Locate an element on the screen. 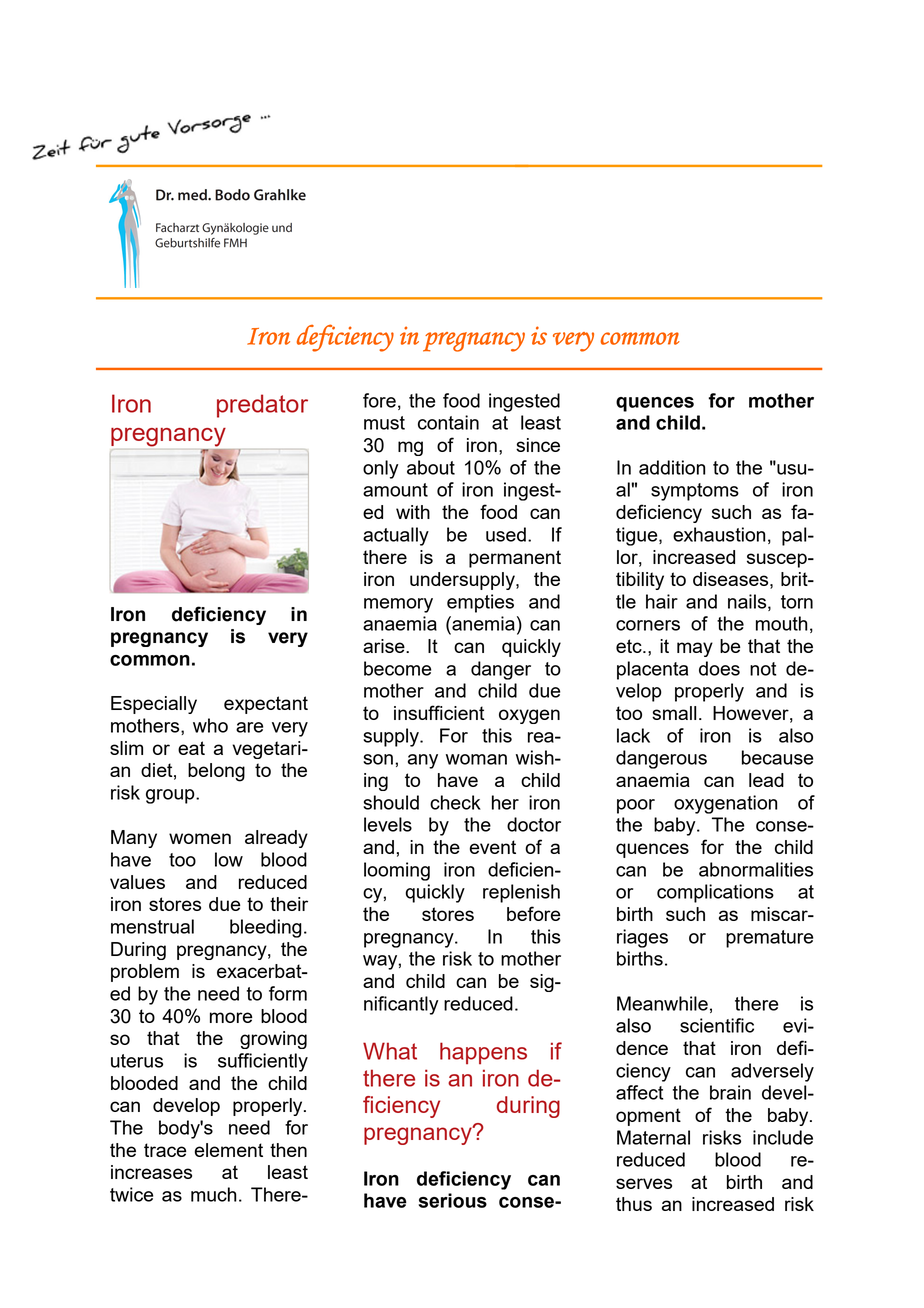 The height and width of the screenshot is (1308, 924). replenish is located at coordinates (521, 893).
